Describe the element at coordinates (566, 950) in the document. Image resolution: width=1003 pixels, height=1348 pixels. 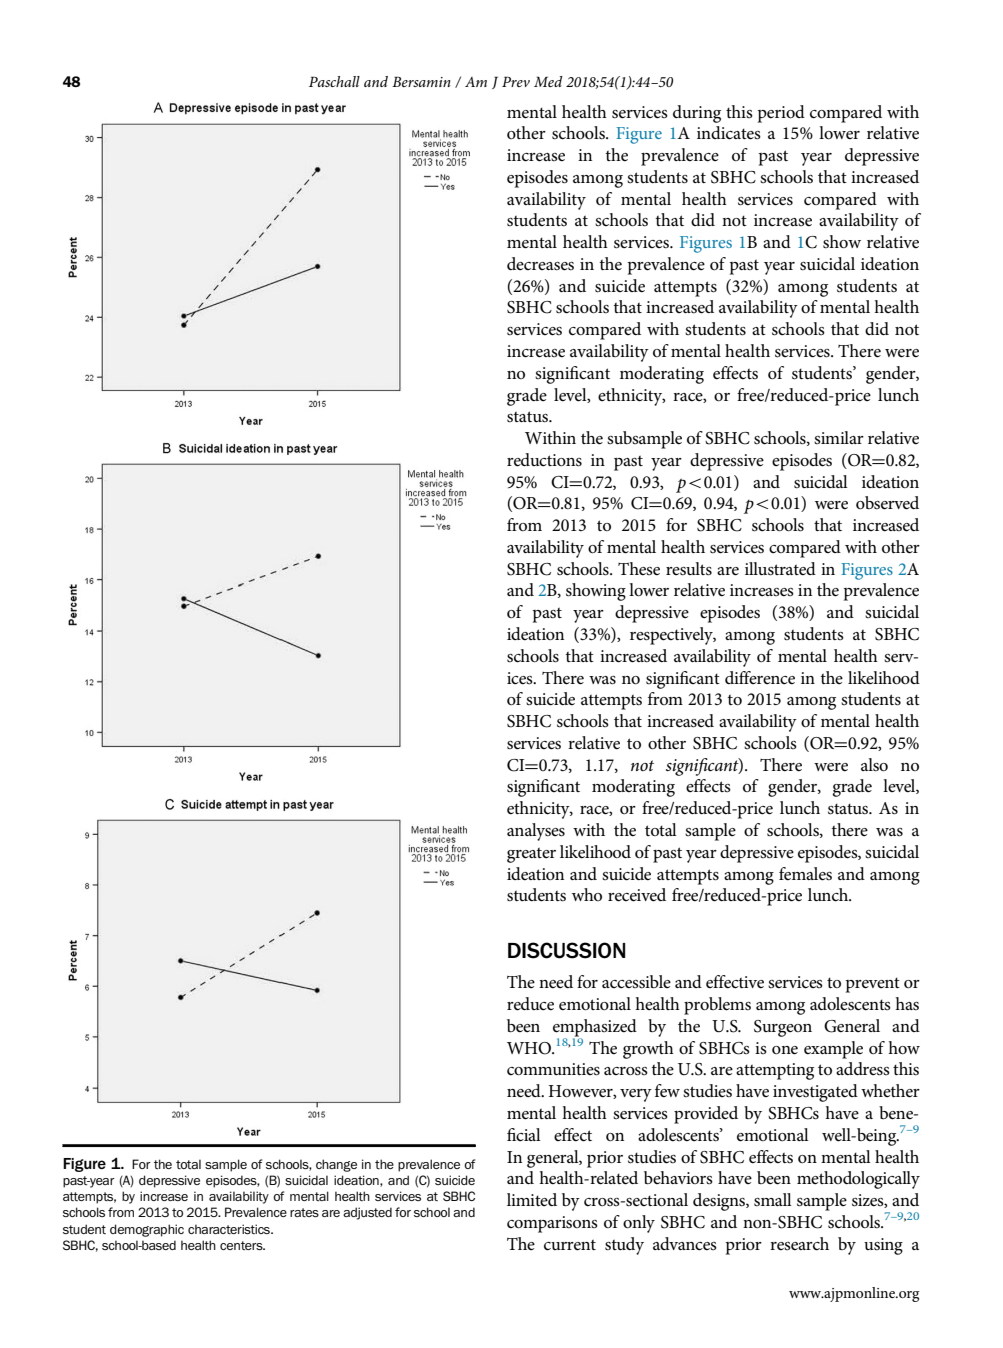
I see `DISCUSSION` at that location.
